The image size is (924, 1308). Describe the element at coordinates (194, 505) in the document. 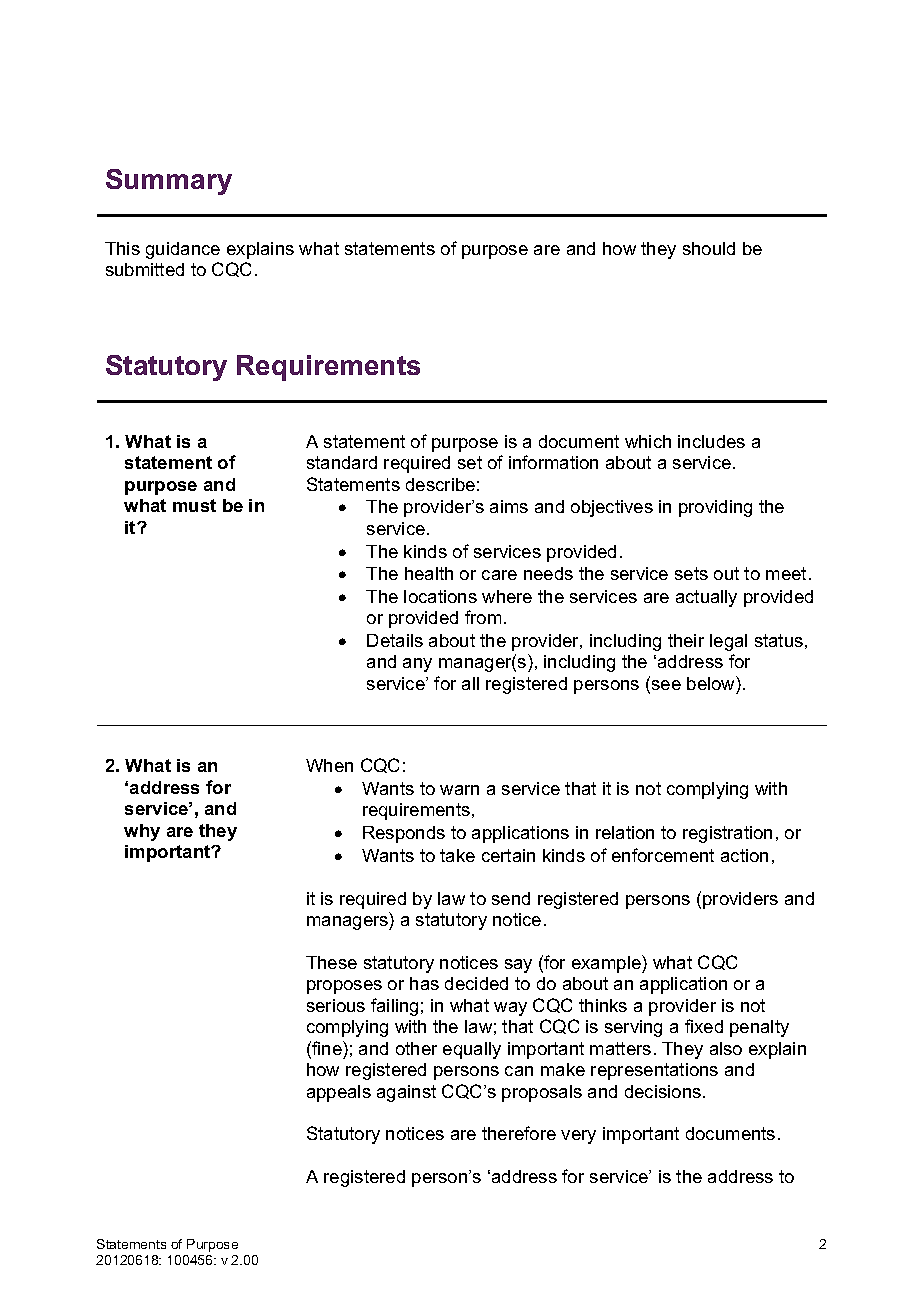

I see `must` at that location.
